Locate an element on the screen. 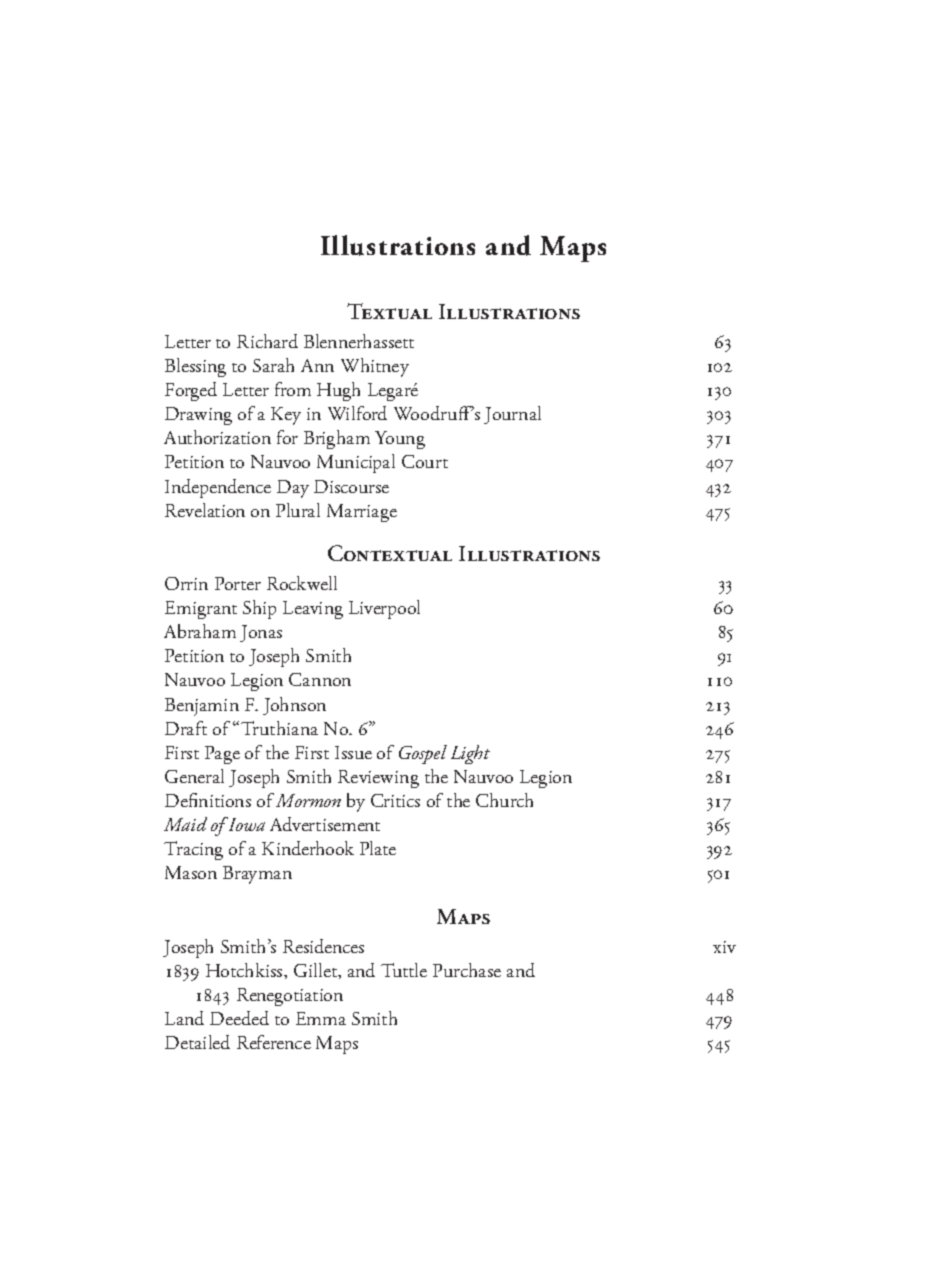 The width and height of the screenshot is (928, 1288). Purchase is located at coordinates (467, 970).
